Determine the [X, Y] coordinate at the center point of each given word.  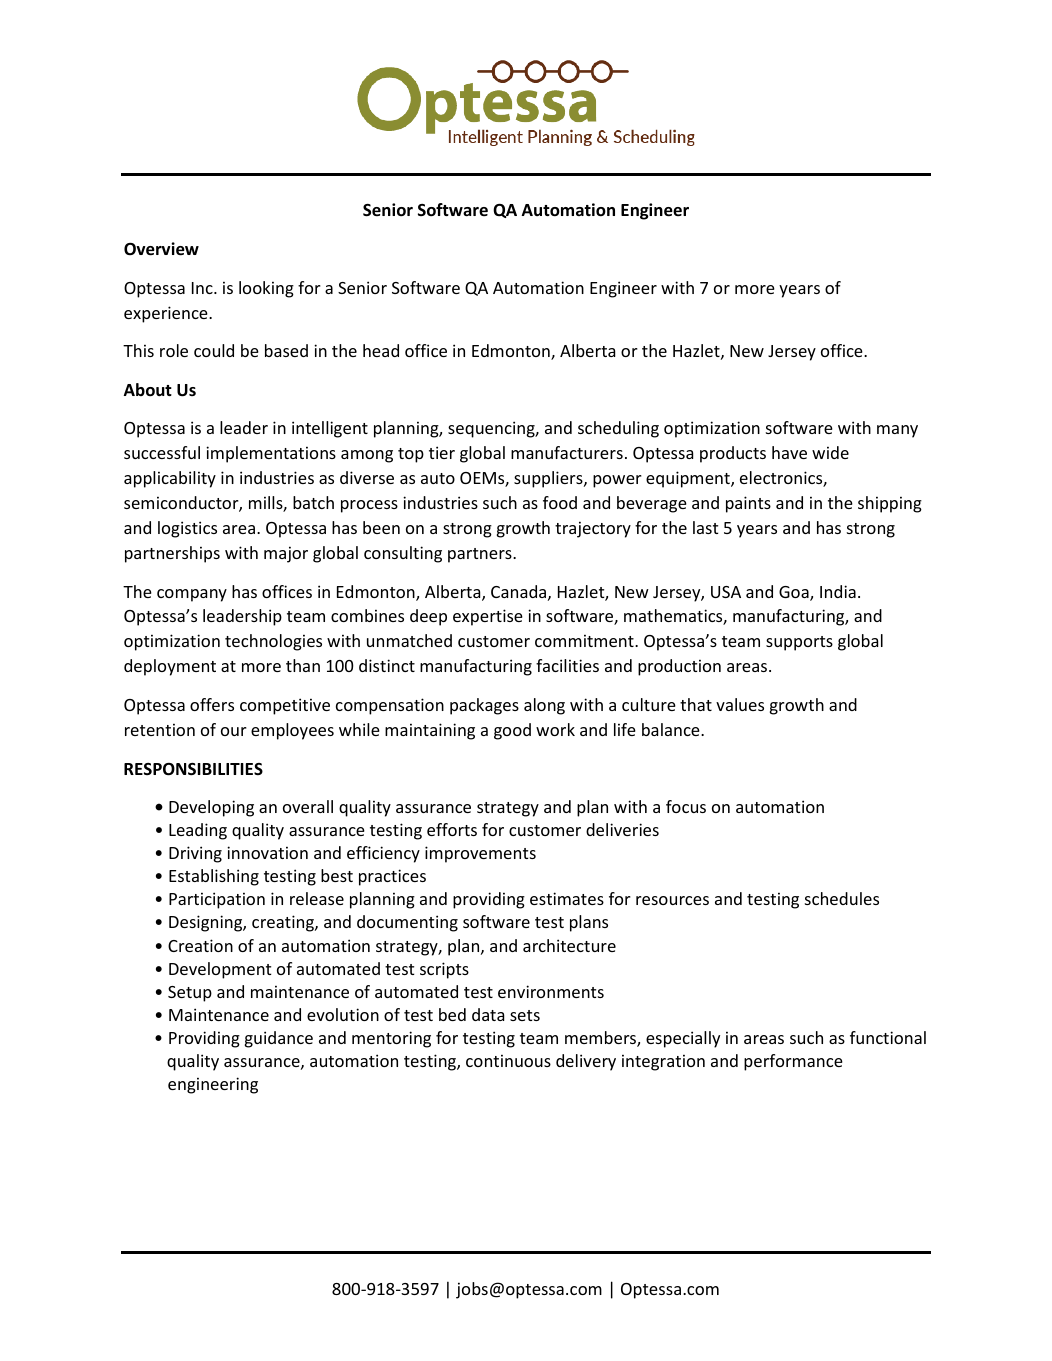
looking [266, 289]
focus [686, 806]
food [560, 502]
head [381, 350]
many [897, 431]
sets [525, 1015]
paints [748, 504]
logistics [187, 529]
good [512, 731]
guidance [279, 1039]
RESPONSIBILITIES [193, 769]
